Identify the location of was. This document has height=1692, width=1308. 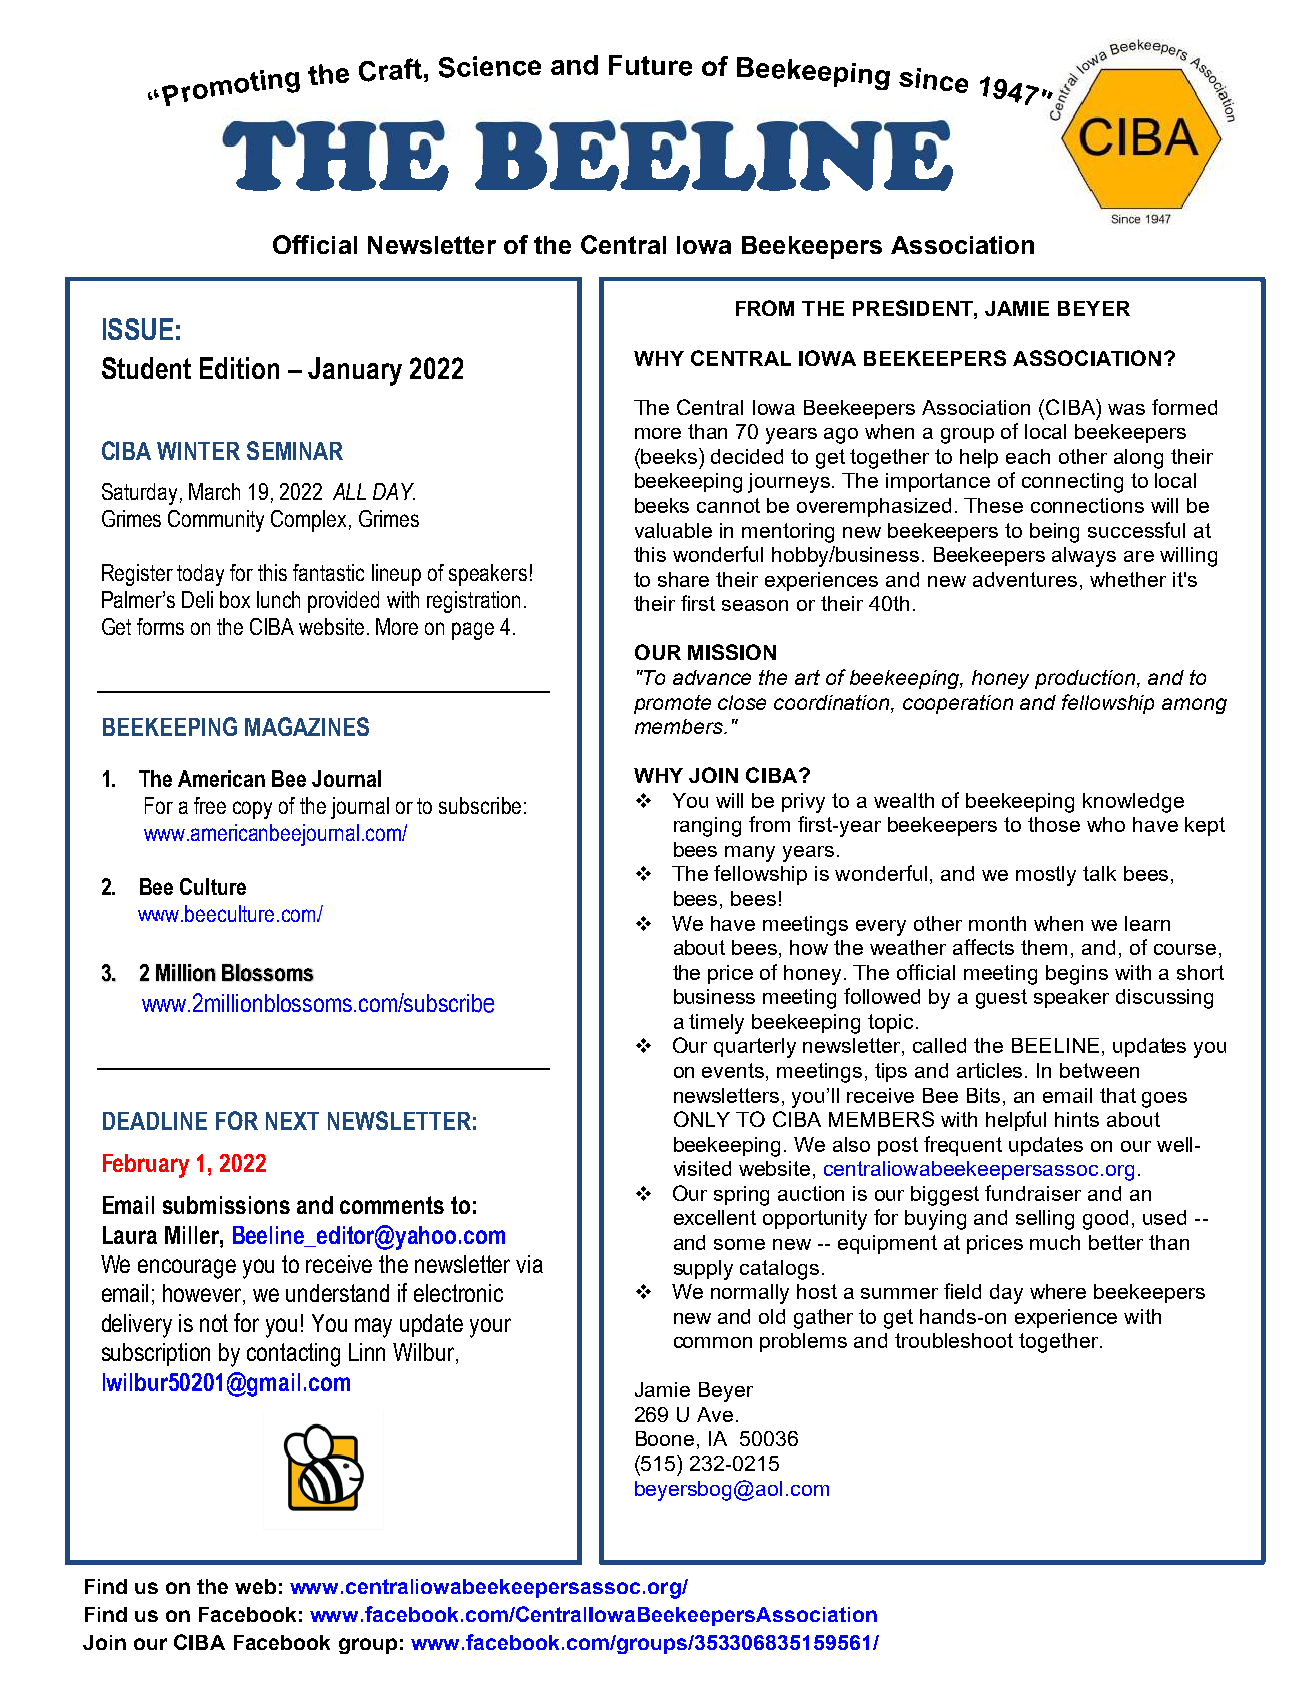
(1126, 409).
